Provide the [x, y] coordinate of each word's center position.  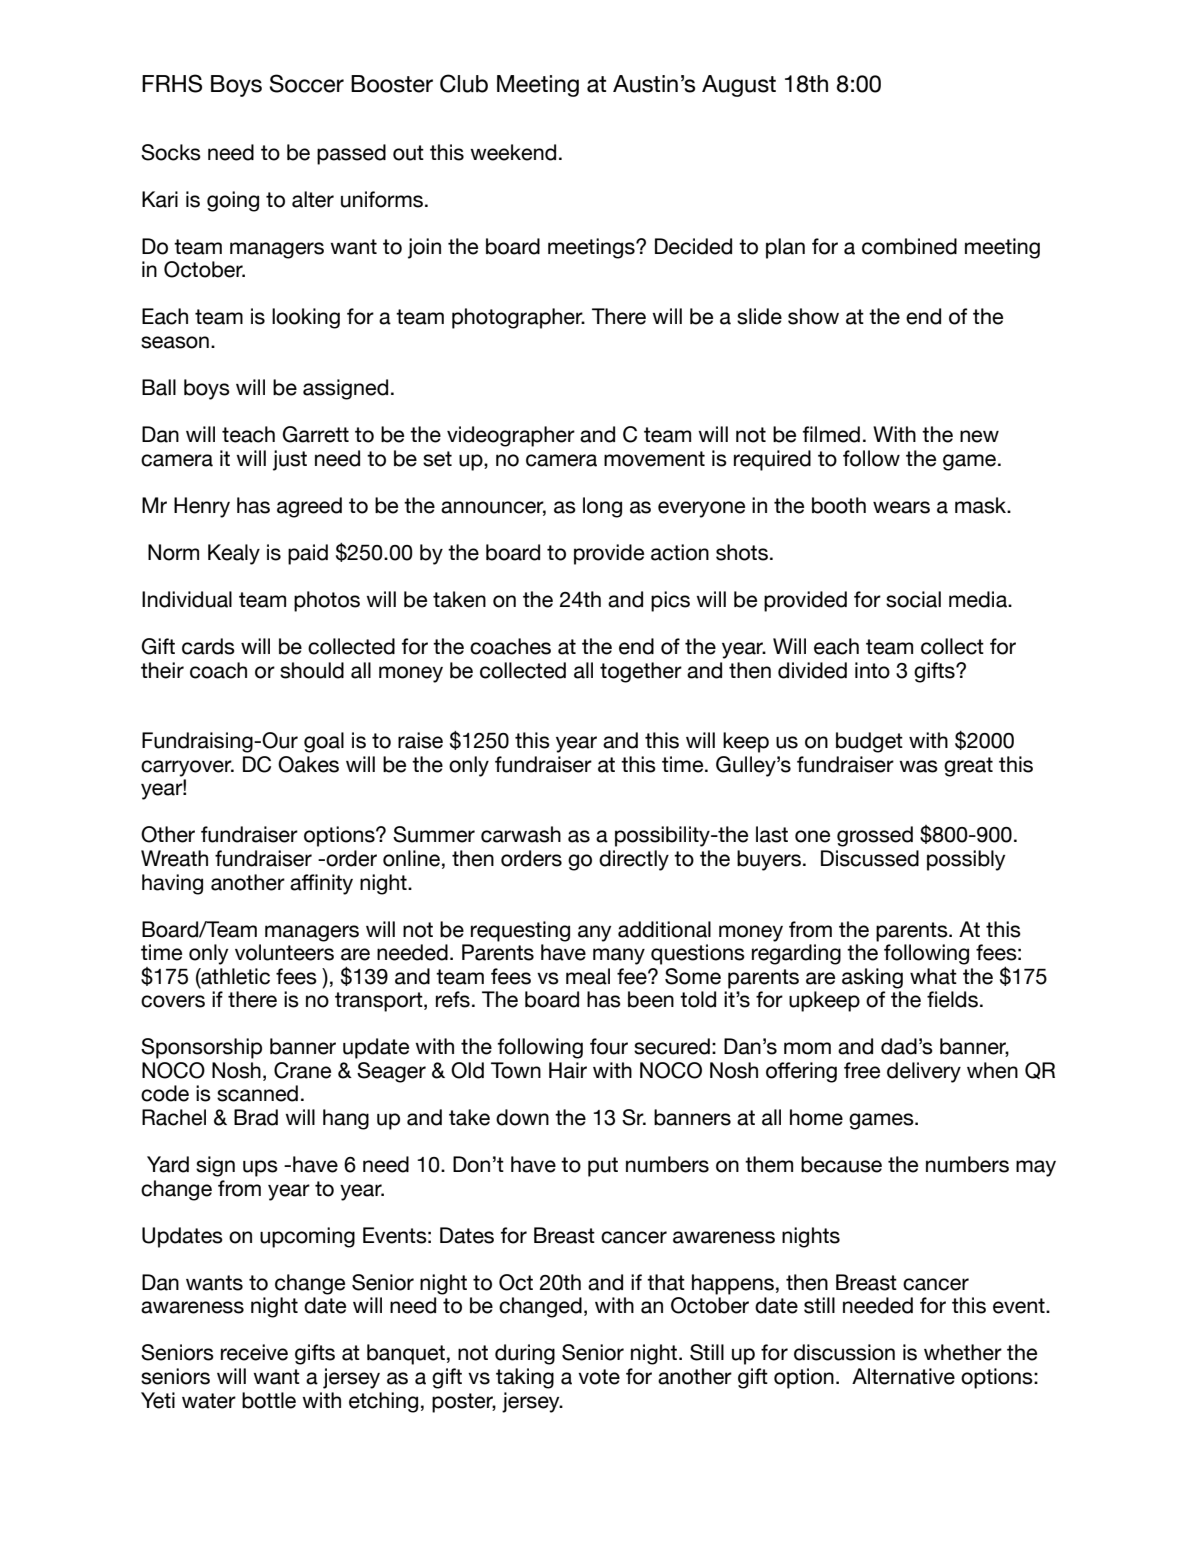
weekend [513, 152]
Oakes [308, 764]
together [641, 672]
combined [909, 246]
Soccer [307, 83]
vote [599, 1377]
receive [254, 1352]
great [968, 767]
